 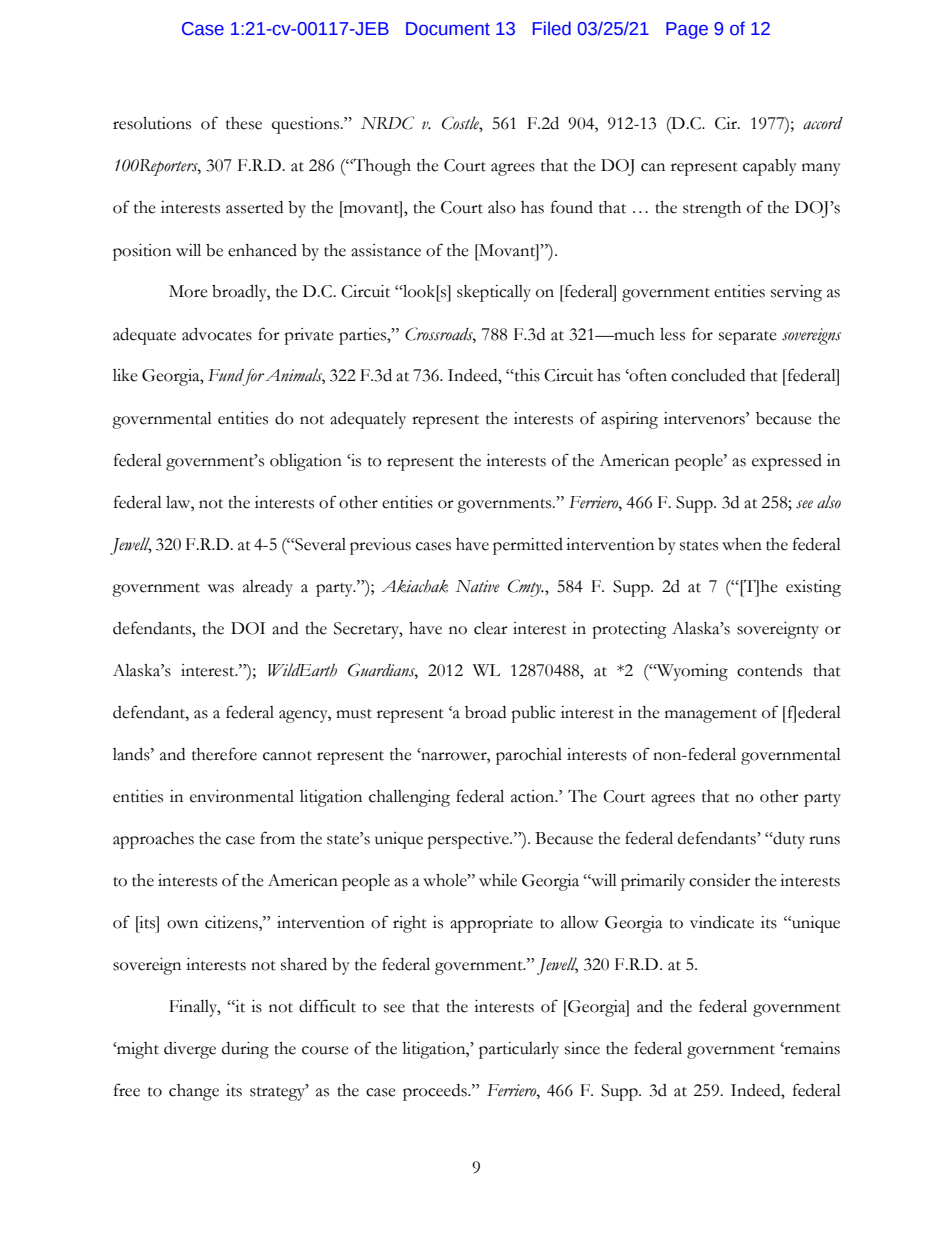 What do you see at coordinates (244, 123) in the document?
I see `these` at bounding box center [244, 123].
